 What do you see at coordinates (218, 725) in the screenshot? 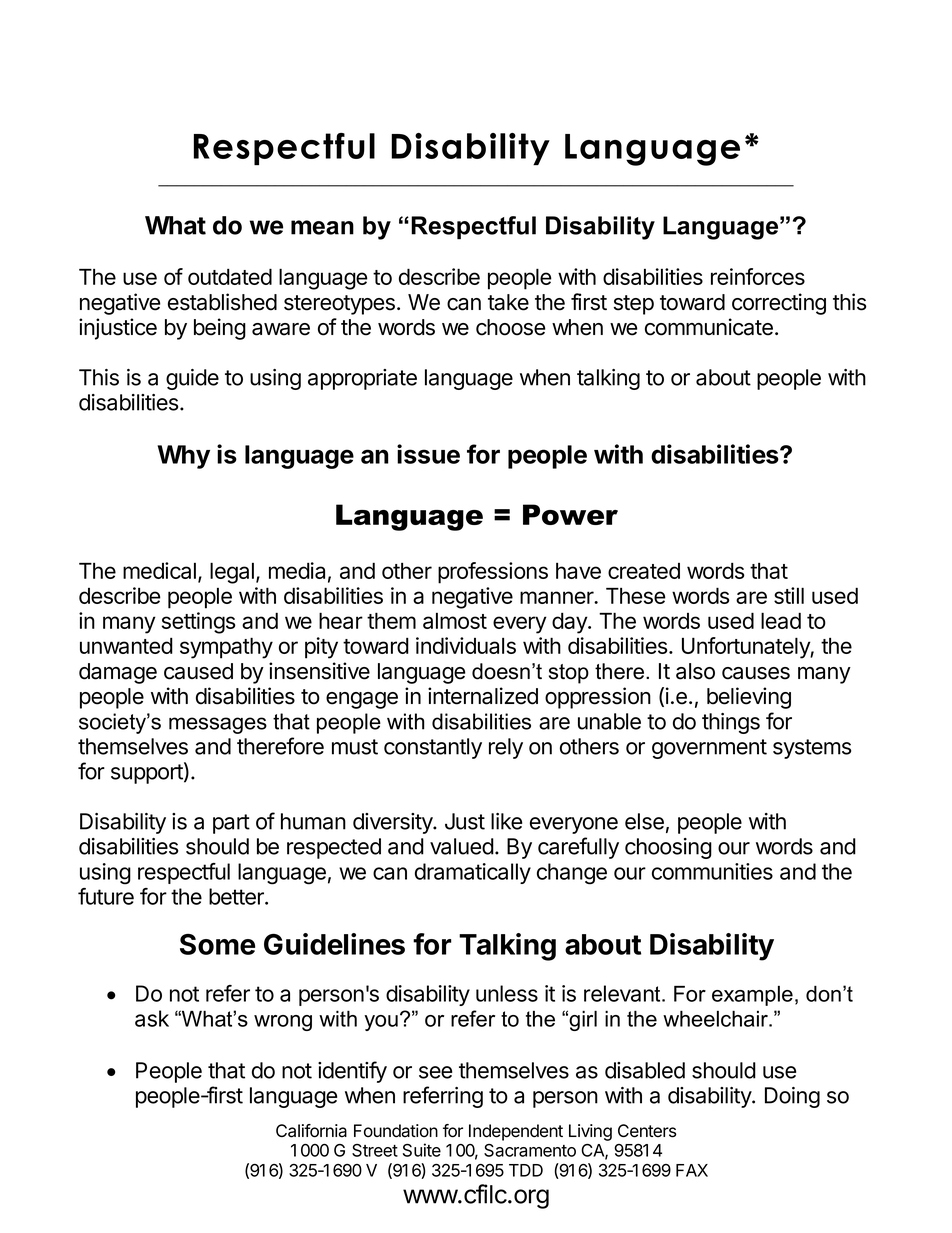
I see `messages` at bounding box center [218, 725].
